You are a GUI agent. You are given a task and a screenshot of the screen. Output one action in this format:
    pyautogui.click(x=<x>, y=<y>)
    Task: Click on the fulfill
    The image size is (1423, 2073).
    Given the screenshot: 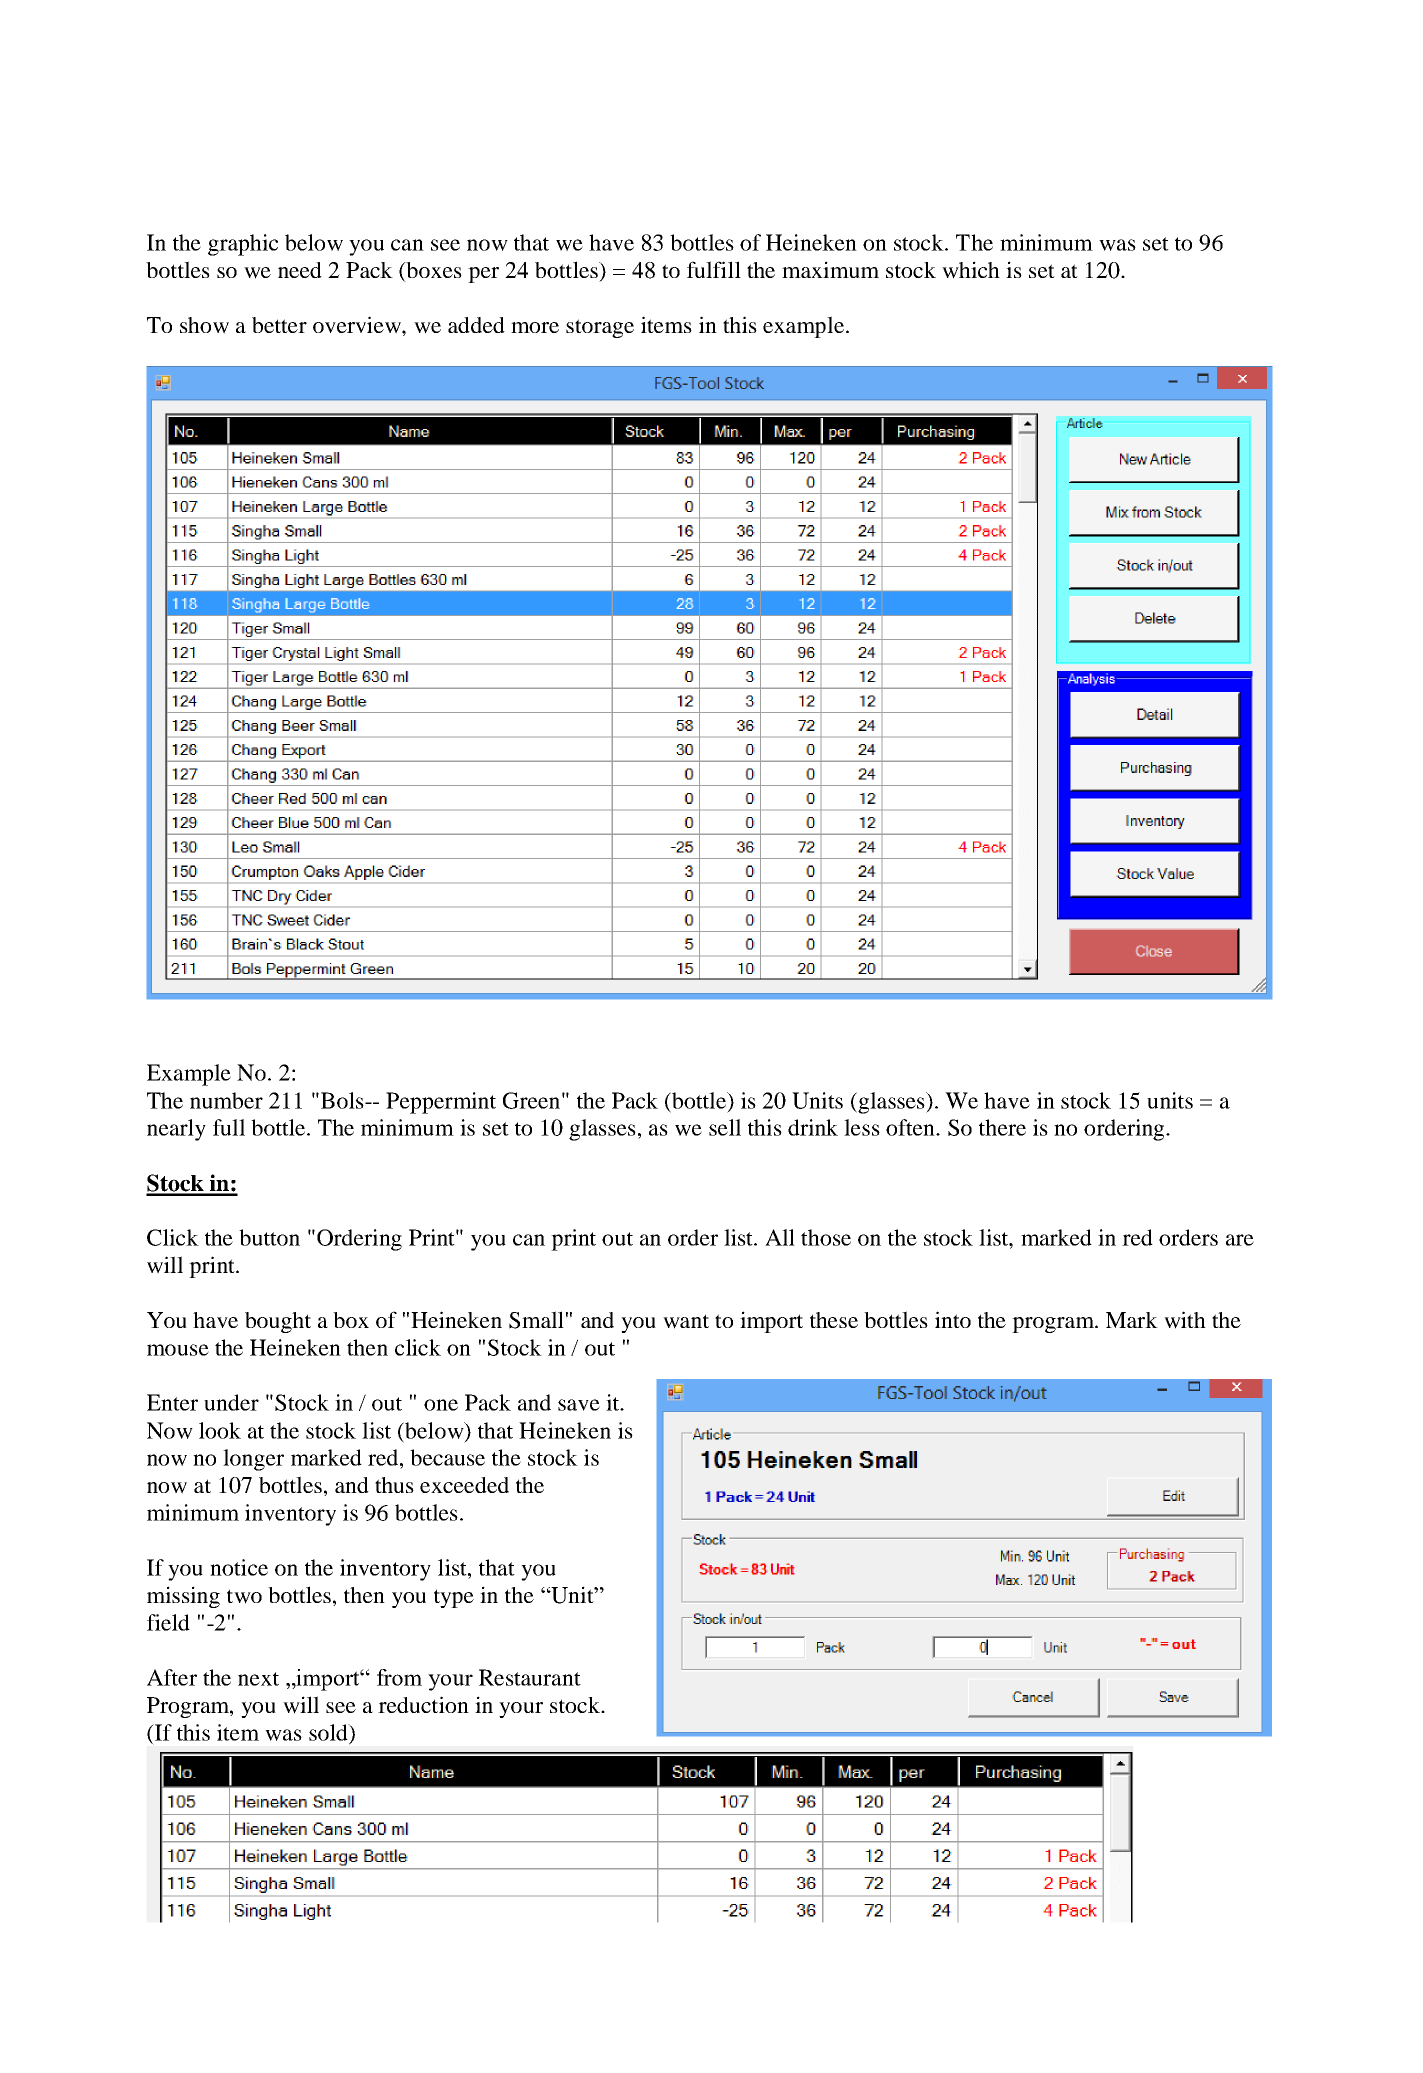 What is the action you would take?
    pyautogui.click(x=714, y=269)
